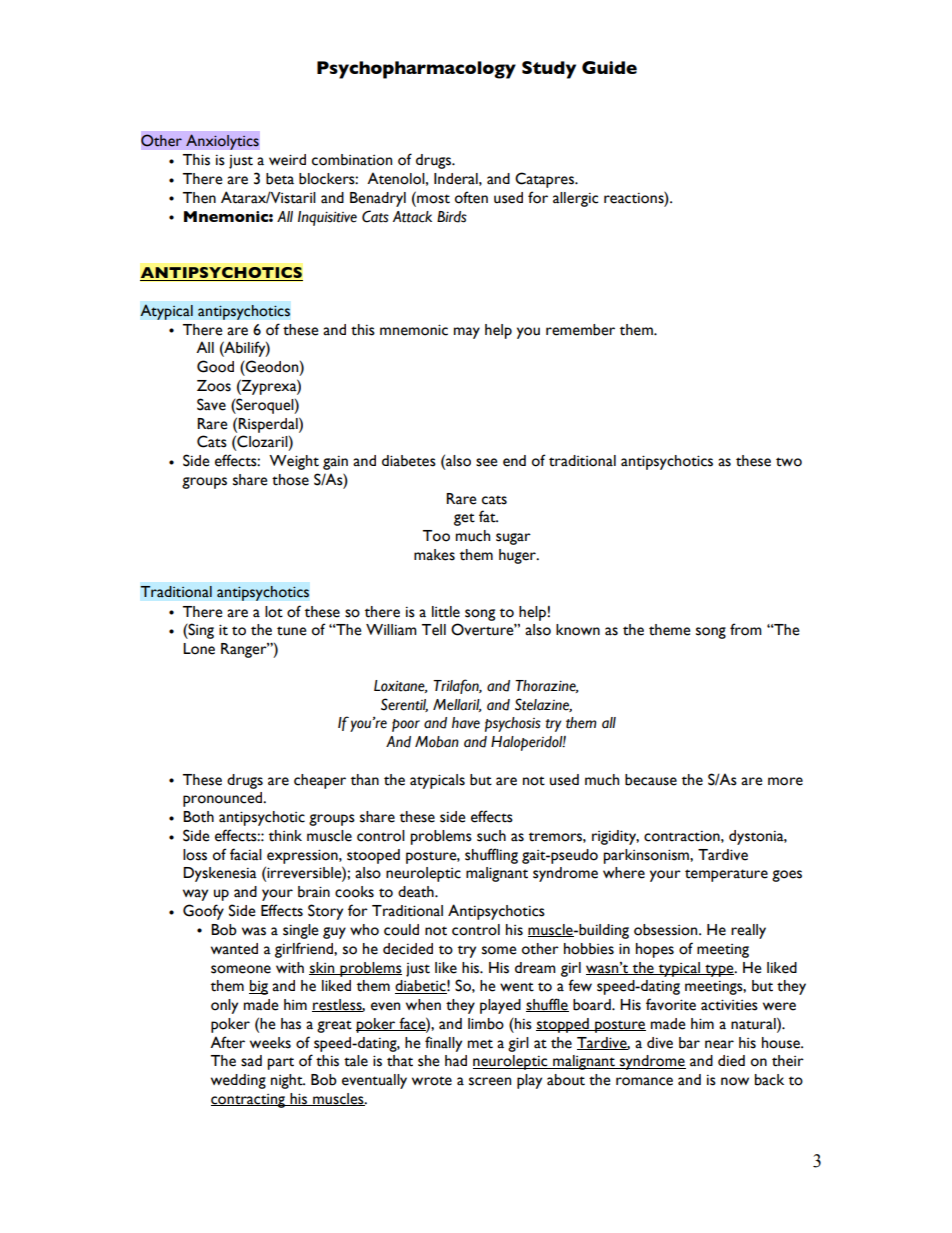  I want to click on lot, so click(274, 612).
